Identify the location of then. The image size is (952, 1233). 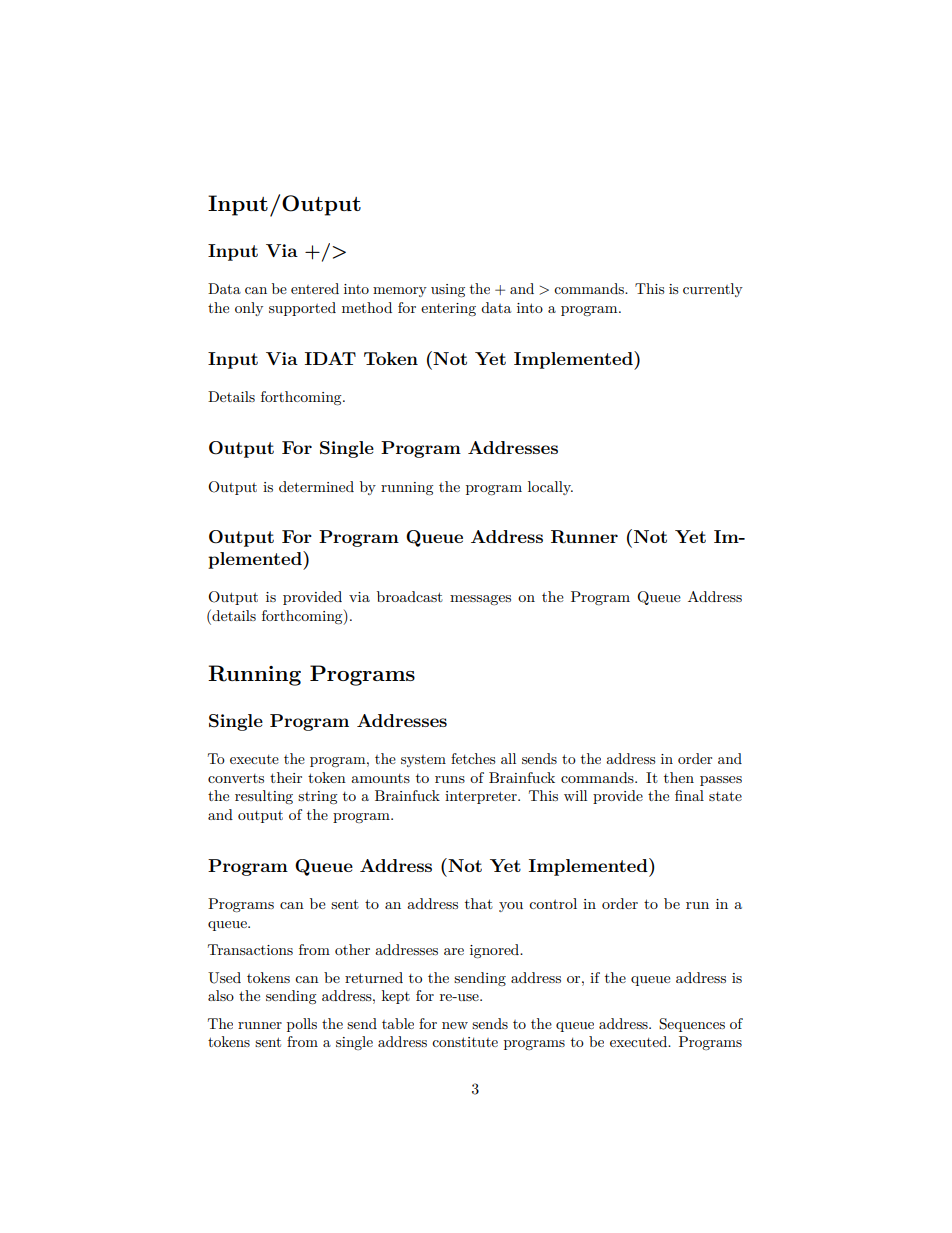
(679, 777).
